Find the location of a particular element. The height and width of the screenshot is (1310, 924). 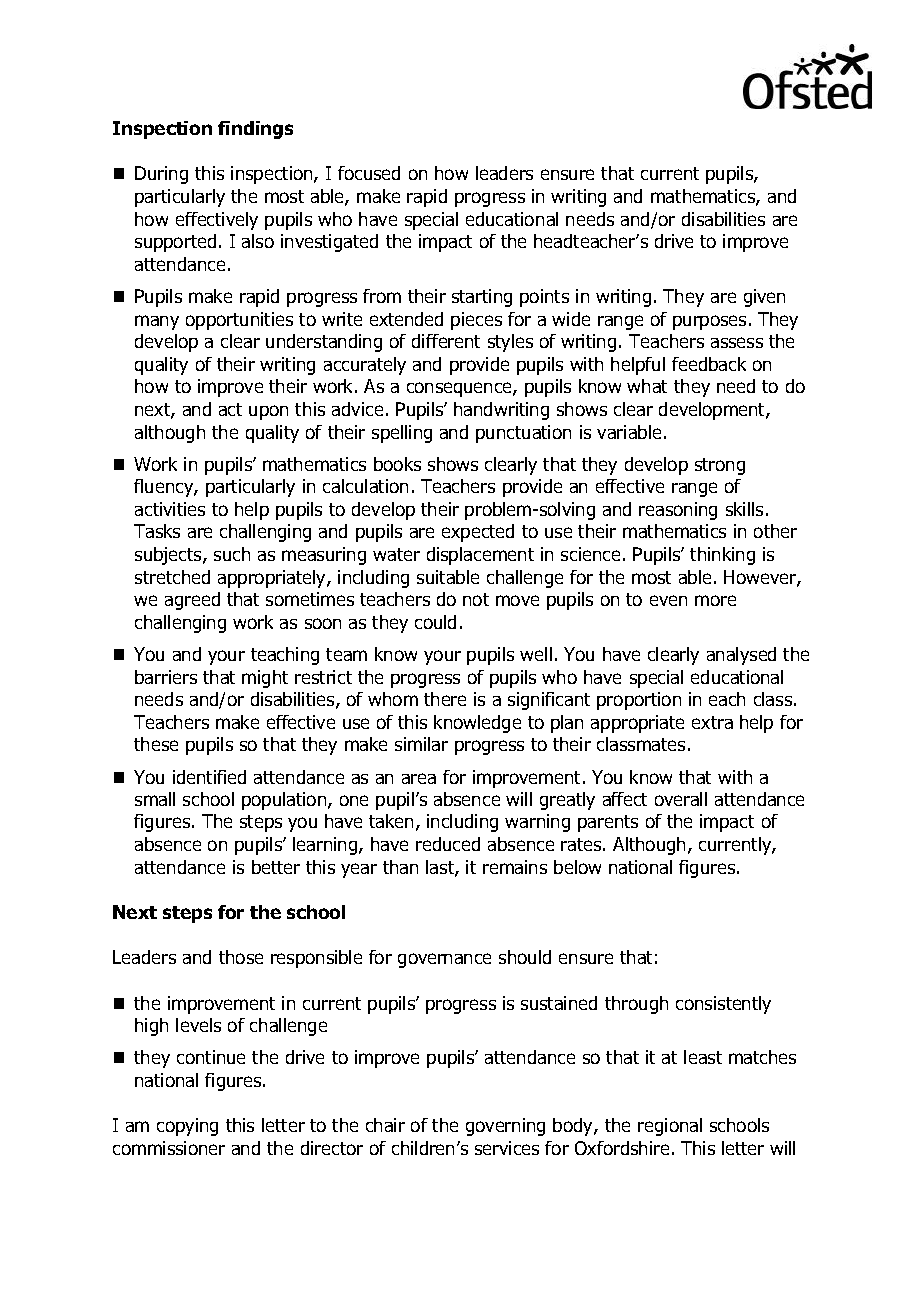

analysed is located at coordinates (741, 656).
